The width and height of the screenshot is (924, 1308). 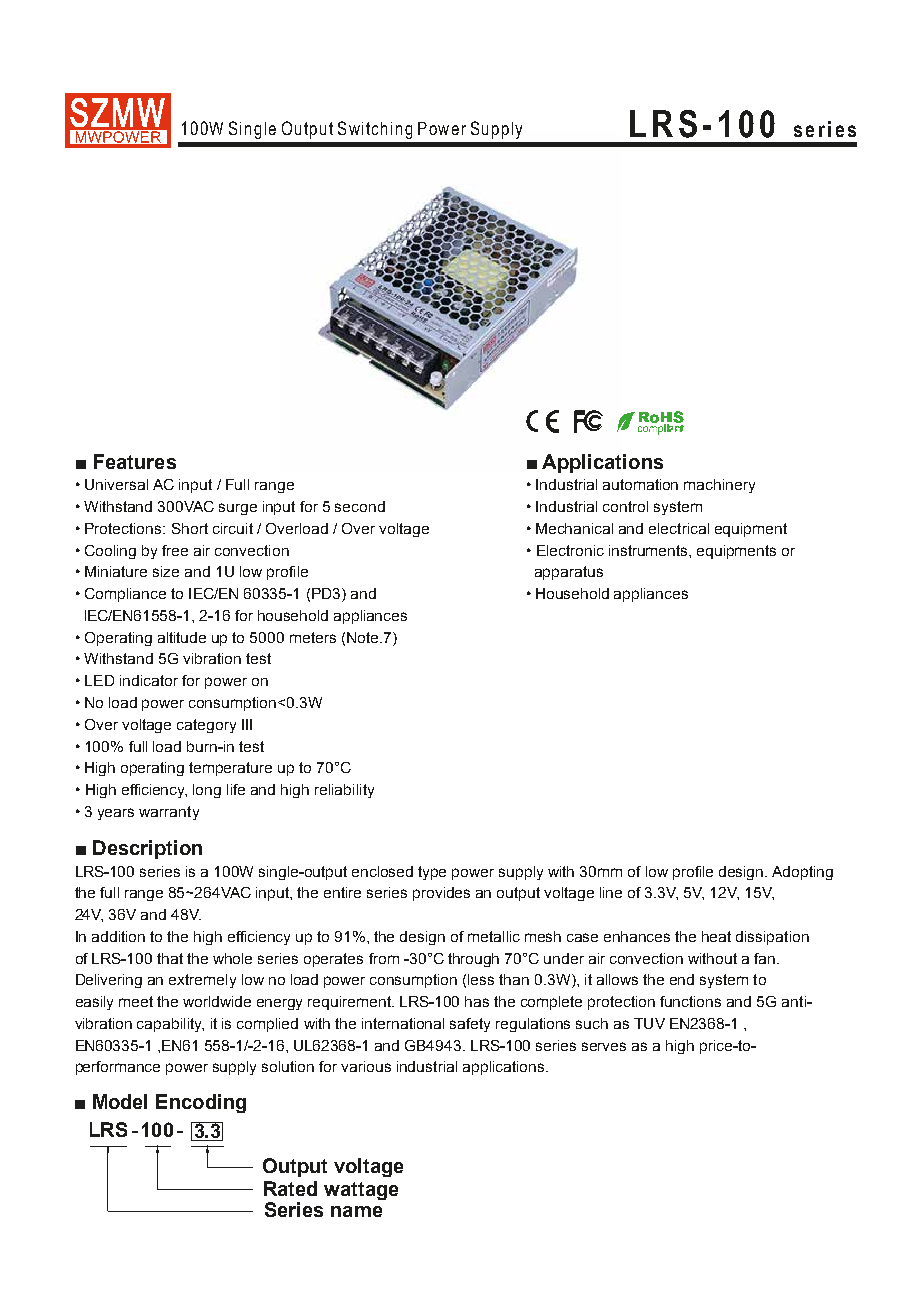 I want to click on Switching, so click(x=375, y=130).
